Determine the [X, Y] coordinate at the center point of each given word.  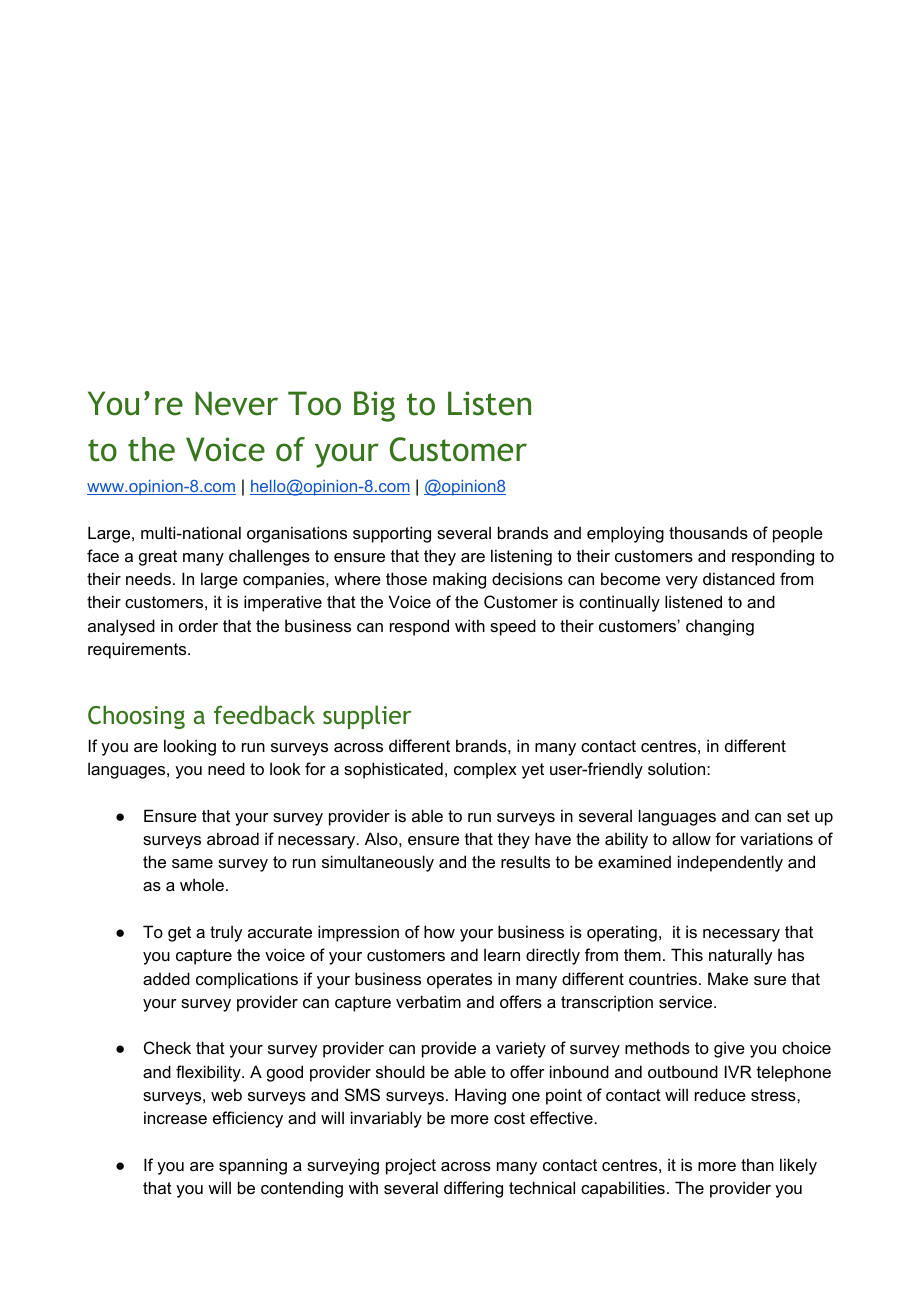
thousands [708, 532]
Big [374, 406]
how [439, 931]
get [179, 934]
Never [236, 403]
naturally [740, 956]
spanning [253, 1166]
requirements [138, 650]
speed [513, 627]
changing [720, 627]
